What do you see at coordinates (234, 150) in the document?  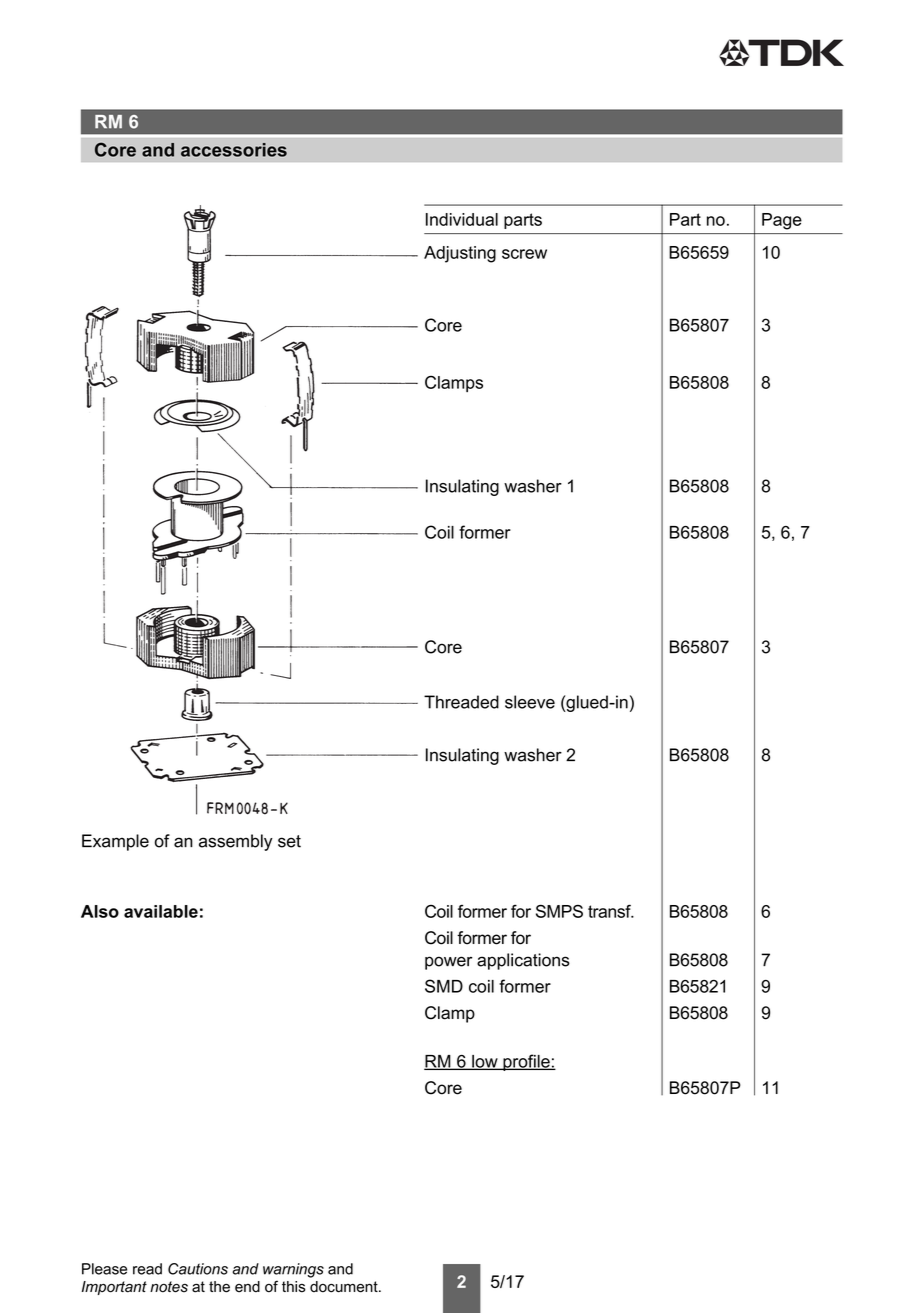 I see `accessories` at bounding box center [234, 150].
